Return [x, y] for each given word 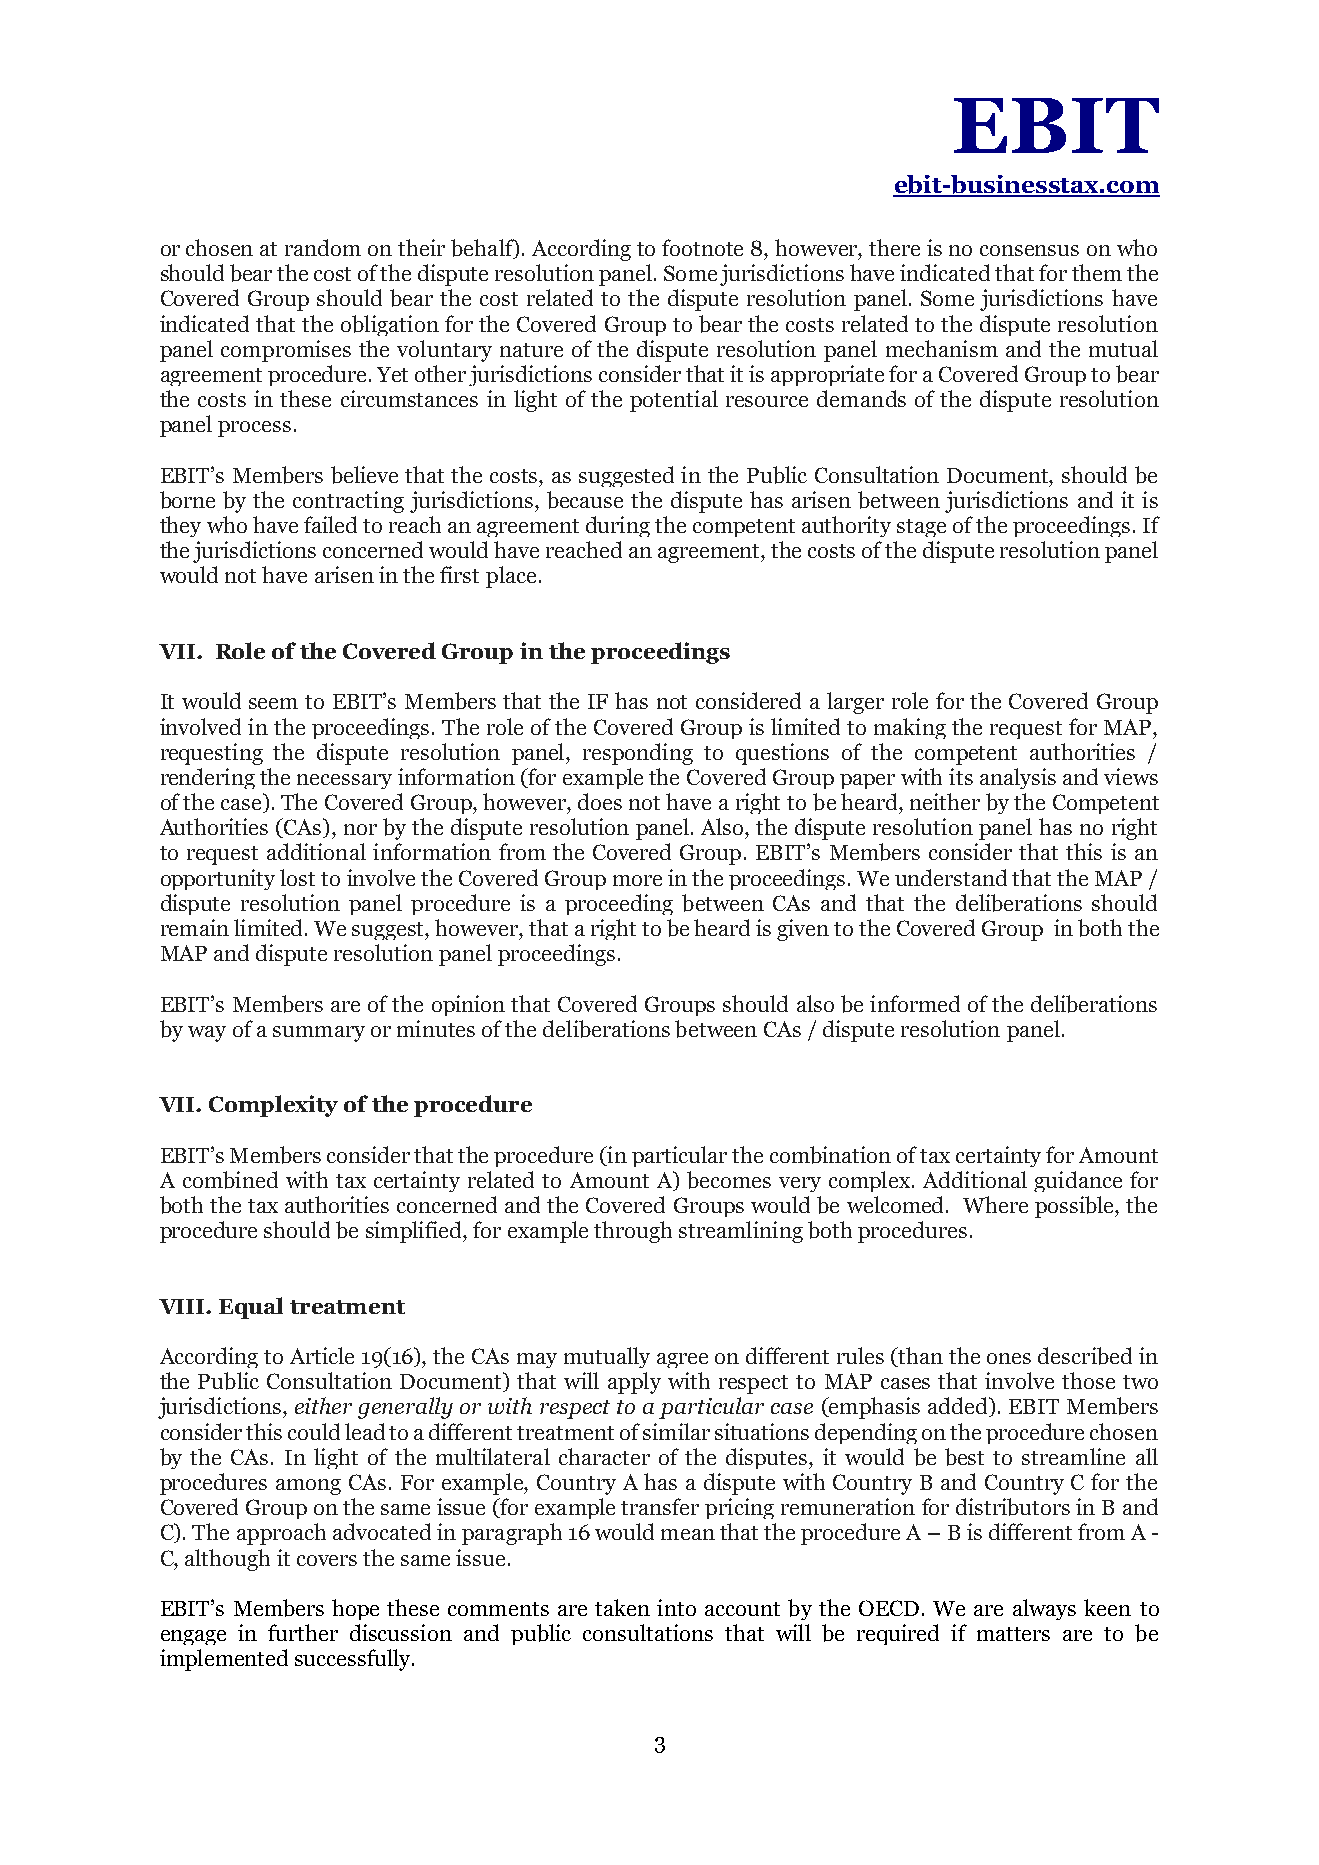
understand [951, 877]
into [676, 1607]
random [323, 247]
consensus [1029, 250]
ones [1009, 1358]
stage [921, 528]
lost [297, 877]
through [633, 1232]
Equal [251, 1308]
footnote [702, 247]
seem [273, 703]
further [303, 1632]
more [637, 880]
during [618, 526]
